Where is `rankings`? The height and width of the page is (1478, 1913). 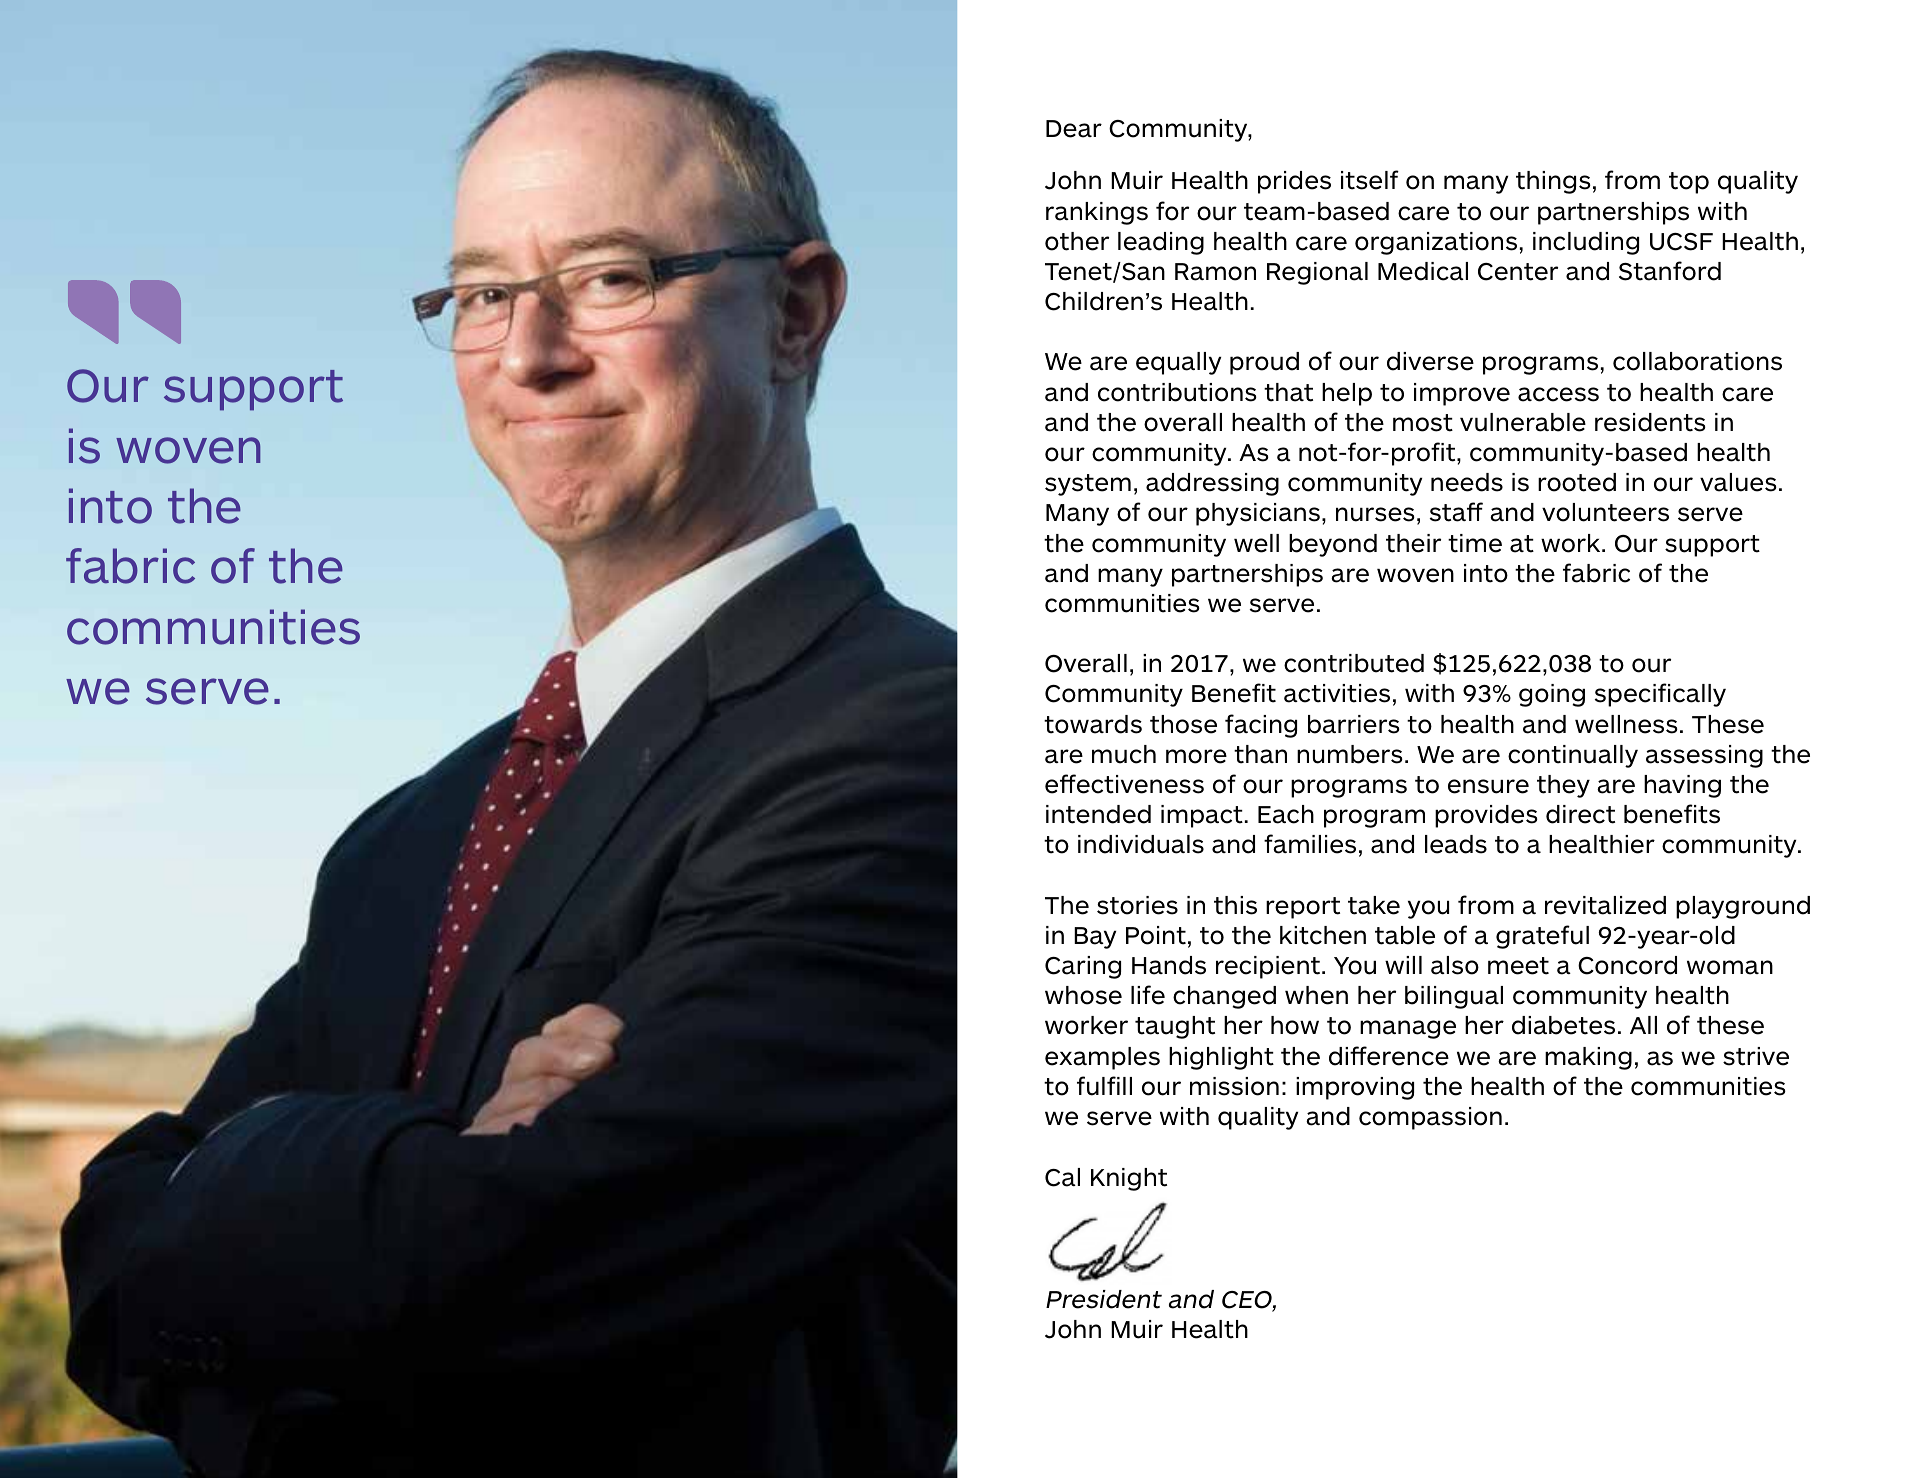 rankings is located at coordinates (1097, 213).
